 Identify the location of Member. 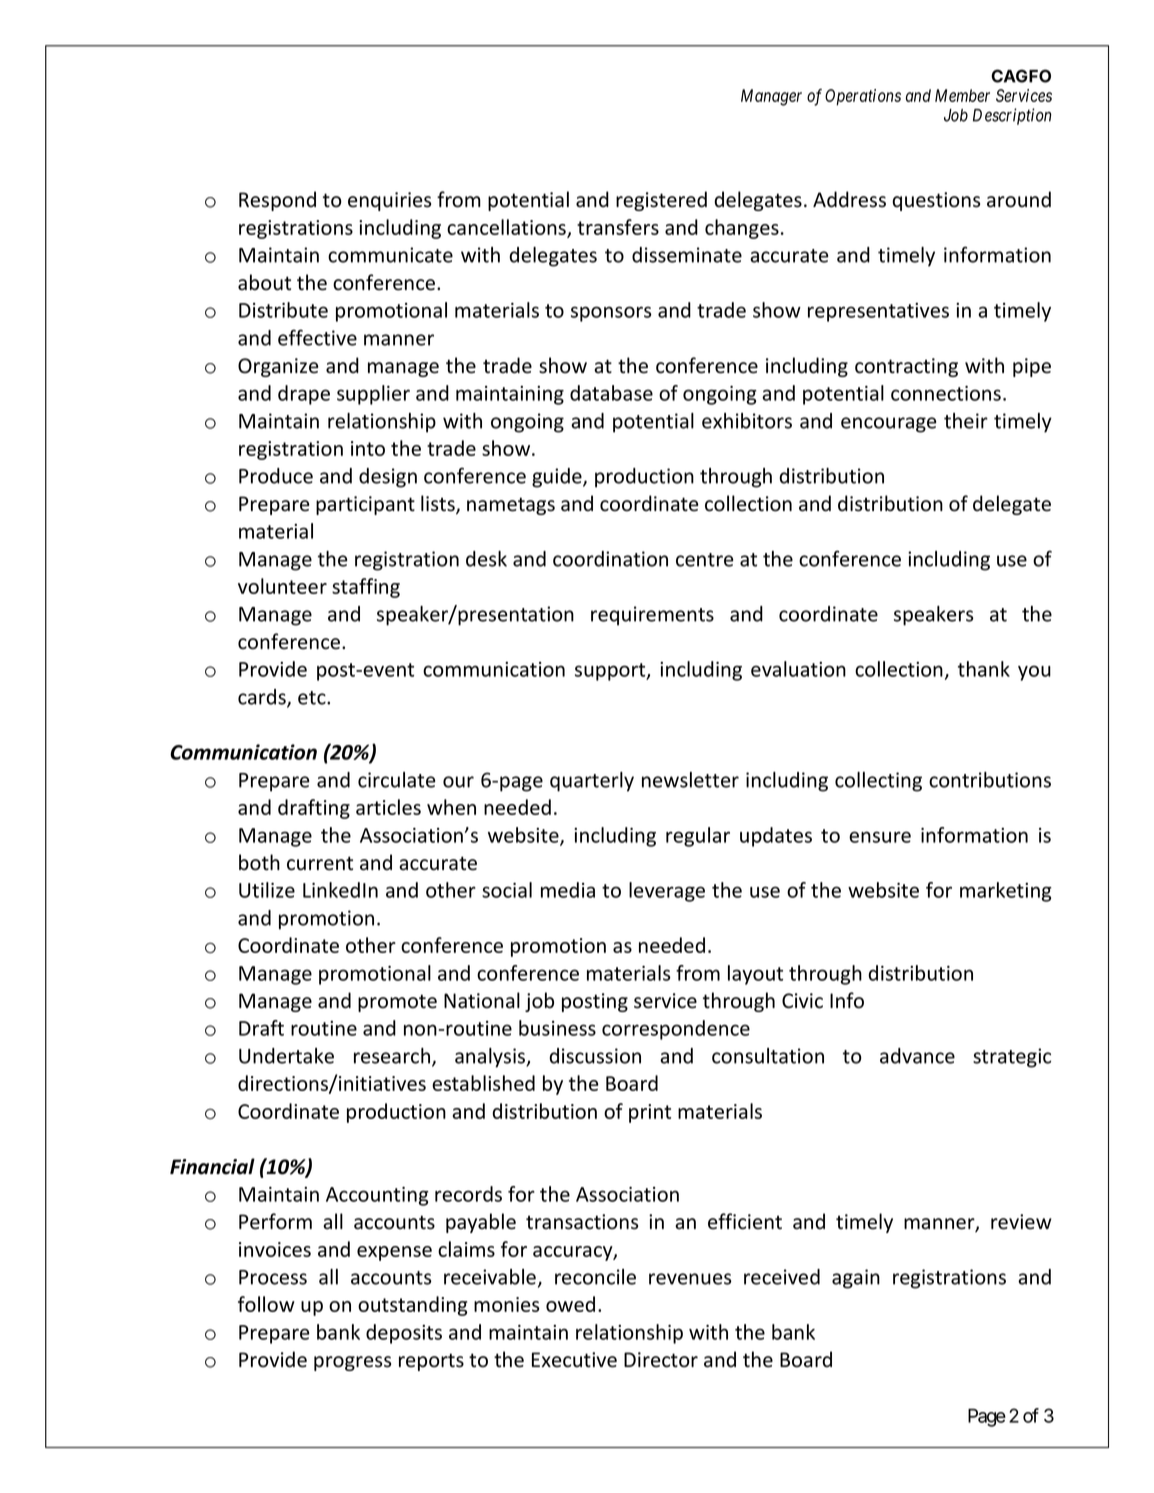
(962, 95).
